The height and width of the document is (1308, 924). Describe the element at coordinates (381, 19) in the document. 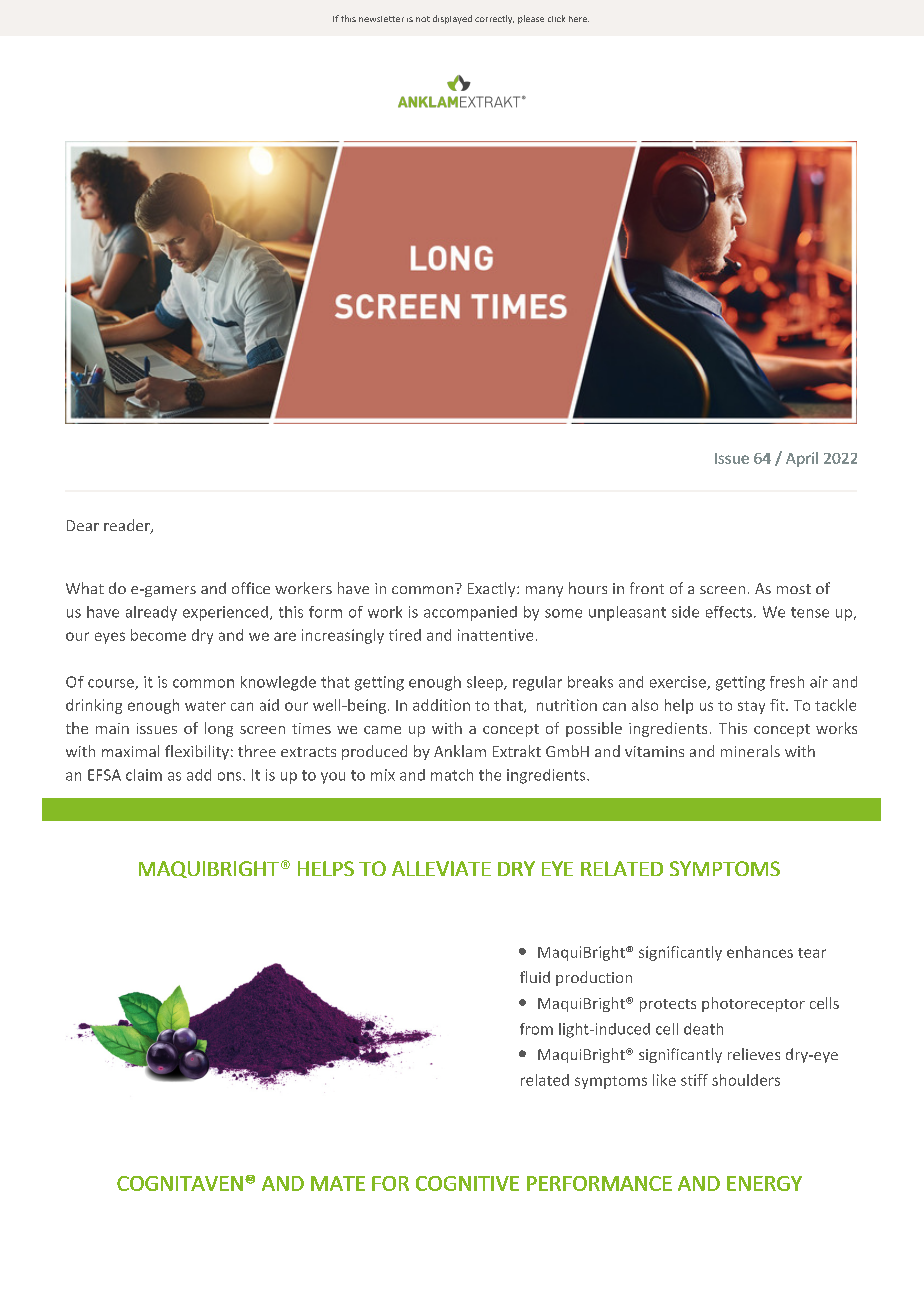

I see `newsletter` at that location.
